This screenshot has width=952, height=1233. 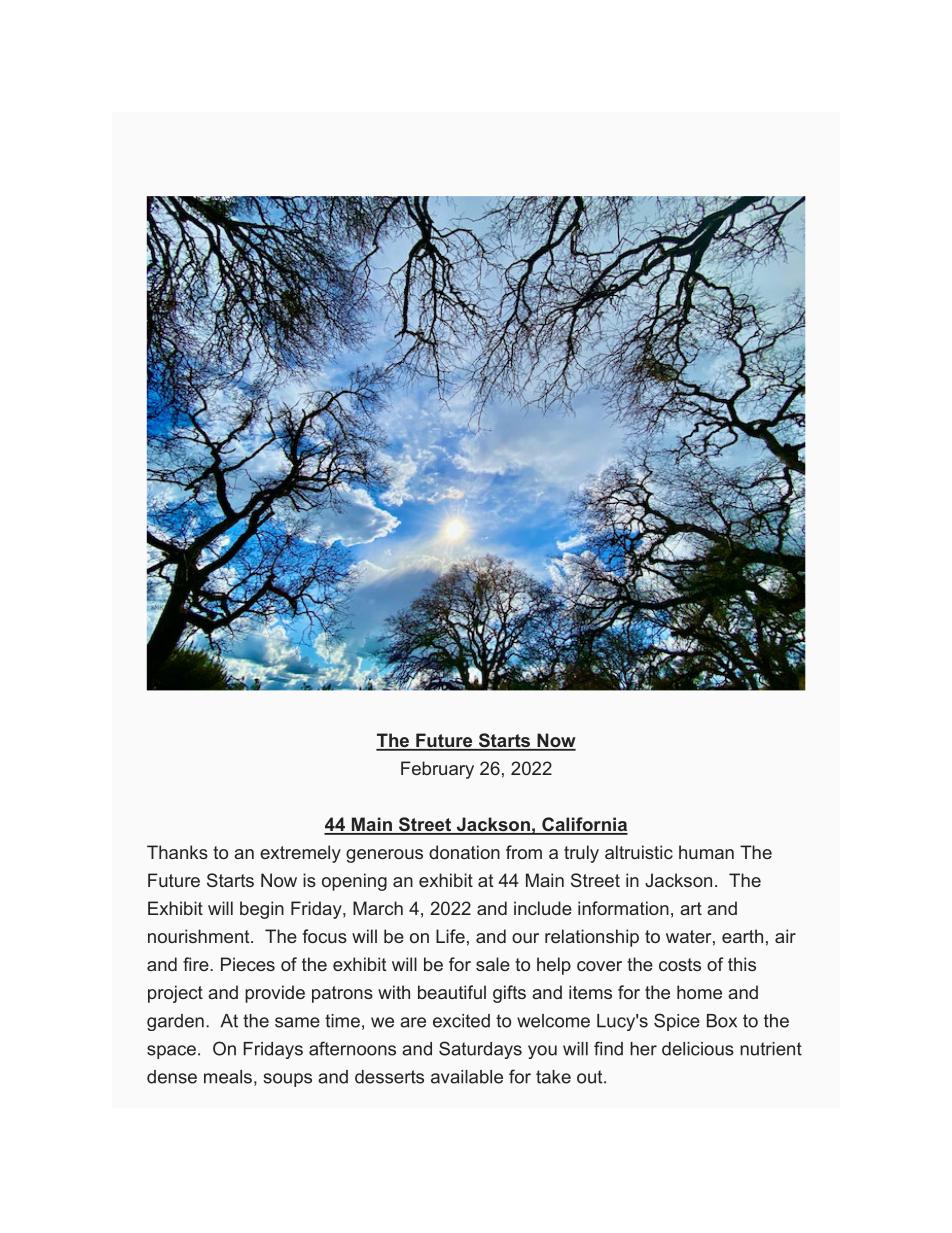 I want to click on Box, so click(x=722, y=1021).
